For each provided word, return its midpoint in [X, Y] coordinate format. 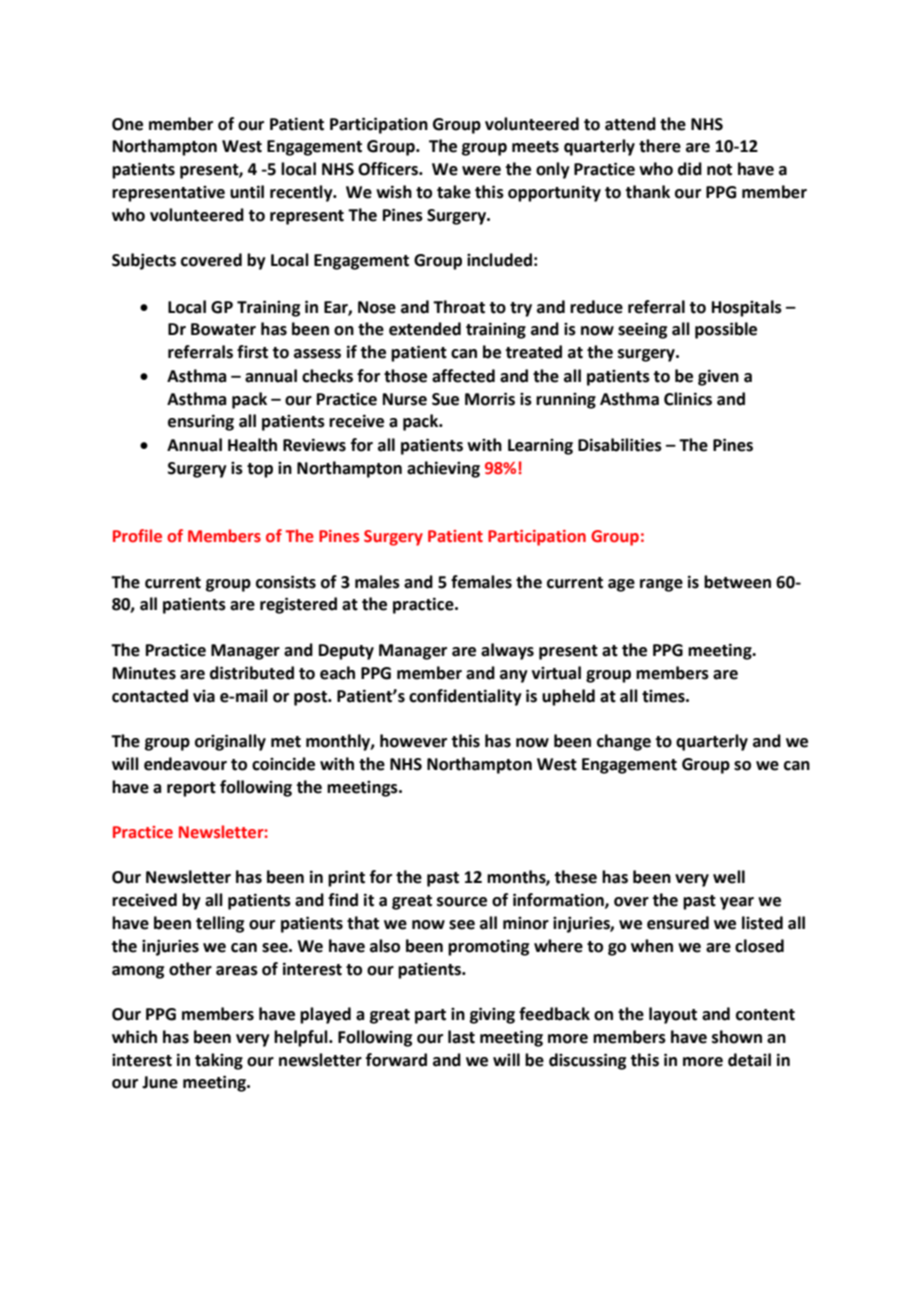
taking [219, 1061]
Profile [137, 536]
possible [726, 330]
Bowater [223, 329]
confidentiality [465, 697]
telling [220, 924]
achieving [443, 469]
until [247, 192]
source [462, 902]
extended [425, 329]
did [690, 169]
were [481, 171]
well [729, 877]
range [661, 585]
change [624, 742]
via [204, 696]
